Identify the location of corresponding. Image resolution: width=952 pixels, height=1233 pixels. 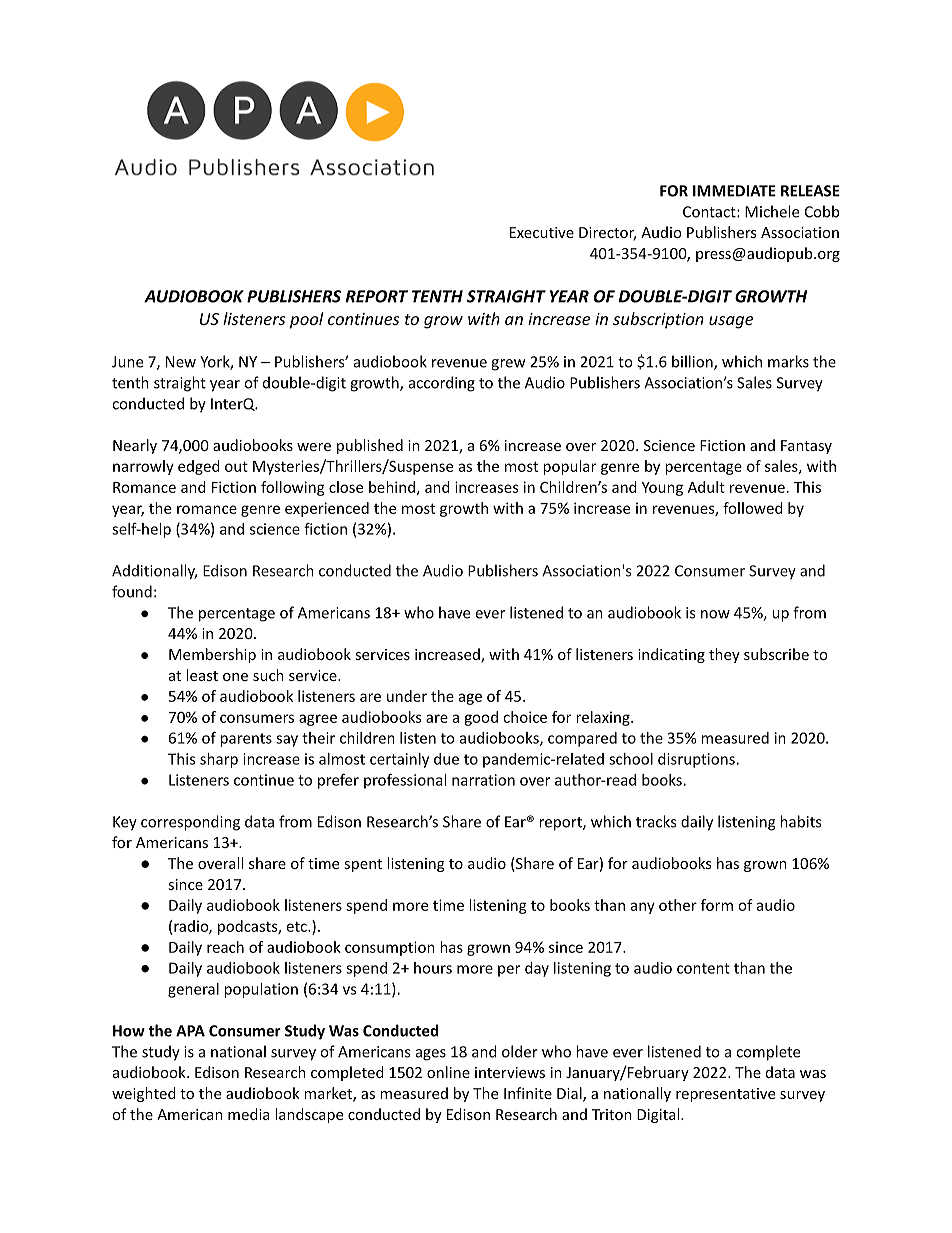
(190, 823).
